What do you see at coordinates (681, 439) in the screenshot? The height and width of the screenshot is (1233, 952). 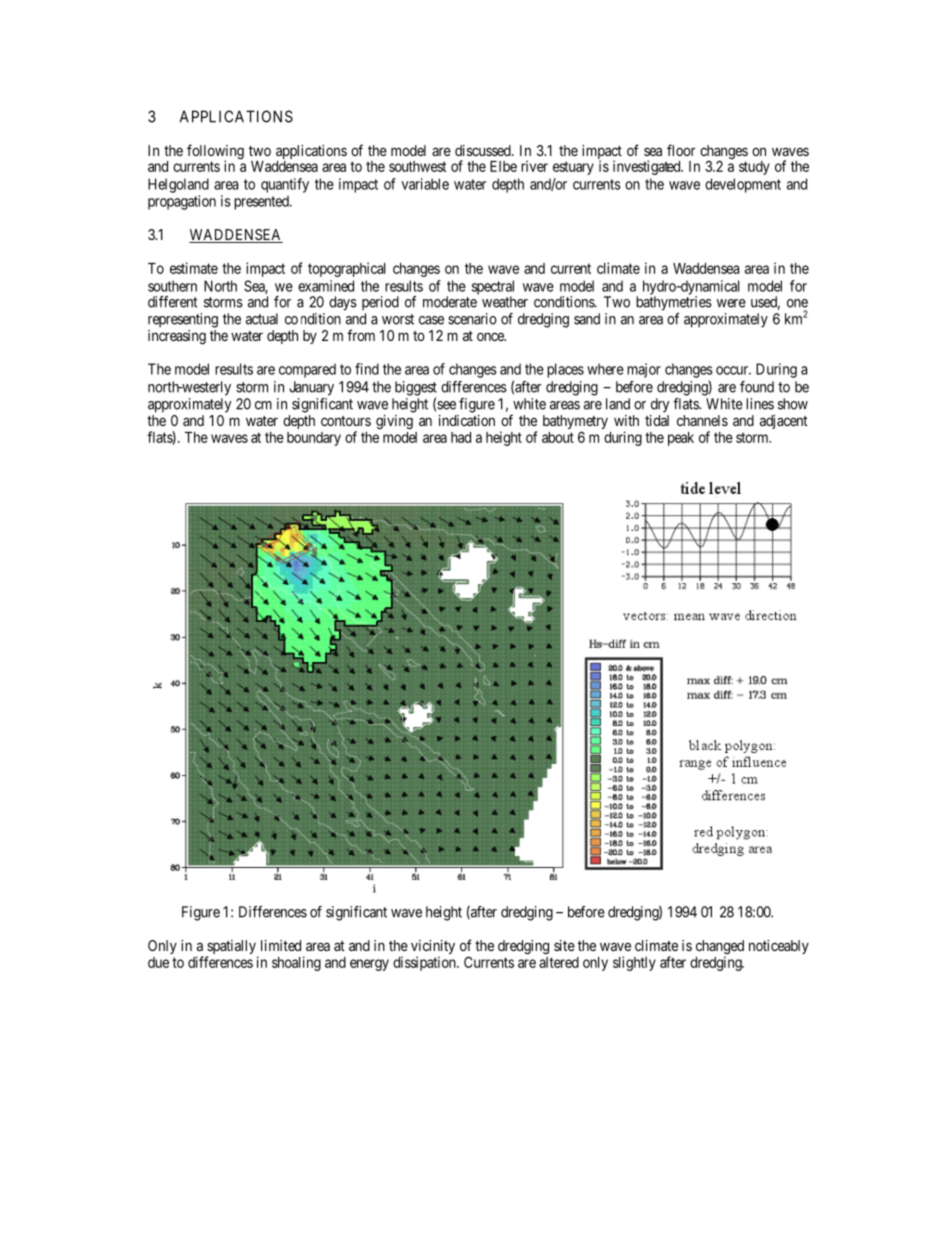 I see `peak` at bounding box center [681, 439].
